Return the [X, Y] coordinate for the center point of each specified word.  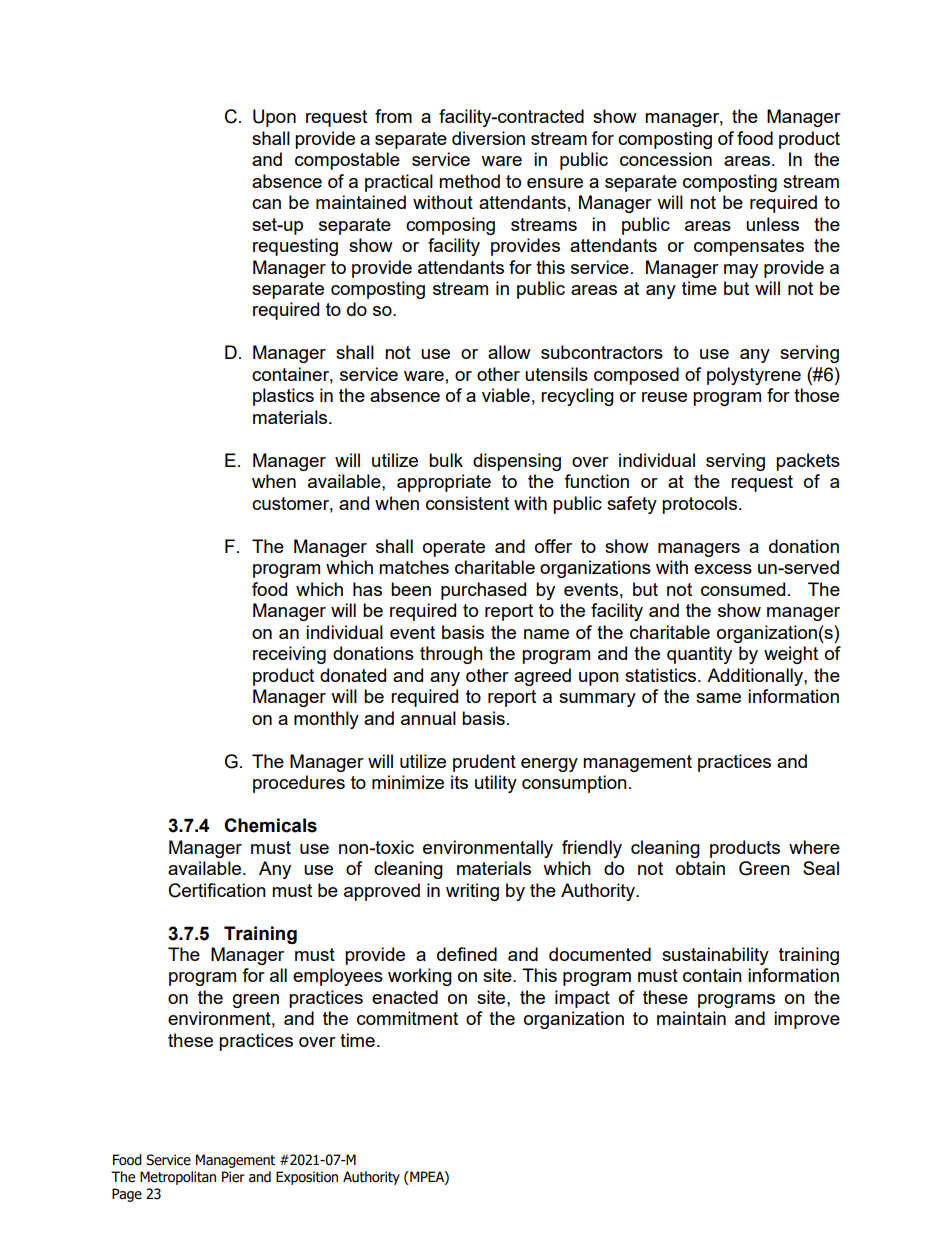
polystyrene [754, 376]
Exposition [307, 1178]
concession [666, 159]
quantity [699, 655]
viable [506, 395]
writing [472, 892]
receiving [289, 655]
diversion [488, 138]
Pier [233, 1177]
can [266, 204]
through [451, 655]
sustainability [715, 956]
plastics [283, 397]
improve [807, 1020]
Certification [217, 890]
